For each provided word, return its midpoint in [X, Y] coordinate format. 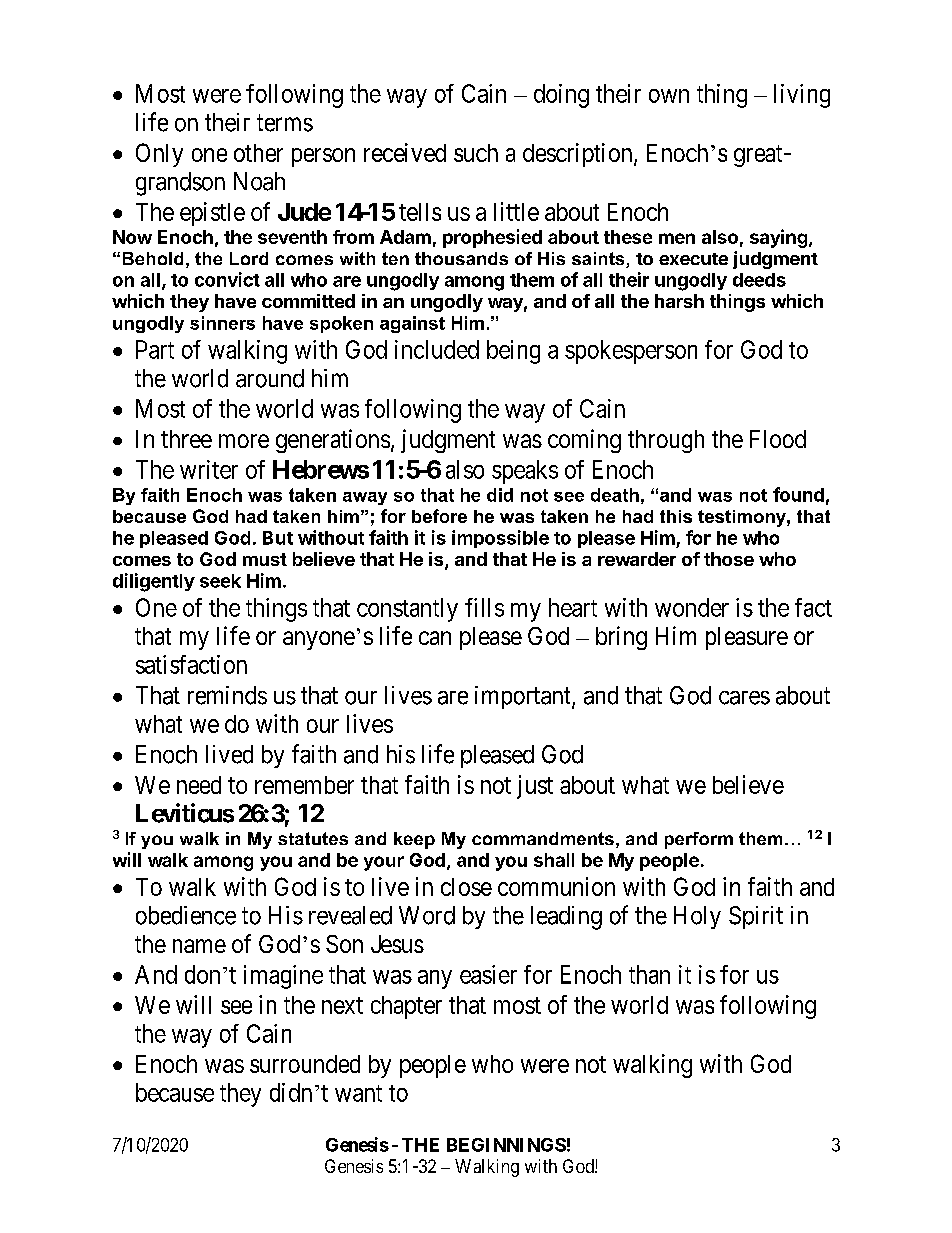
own [669, 96]
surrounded [305, 1064]
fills [484, 607]
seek [220, 581]
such [476, 153]
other [258, 153]
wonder [692, 607]
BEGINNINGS [506, 1145]
